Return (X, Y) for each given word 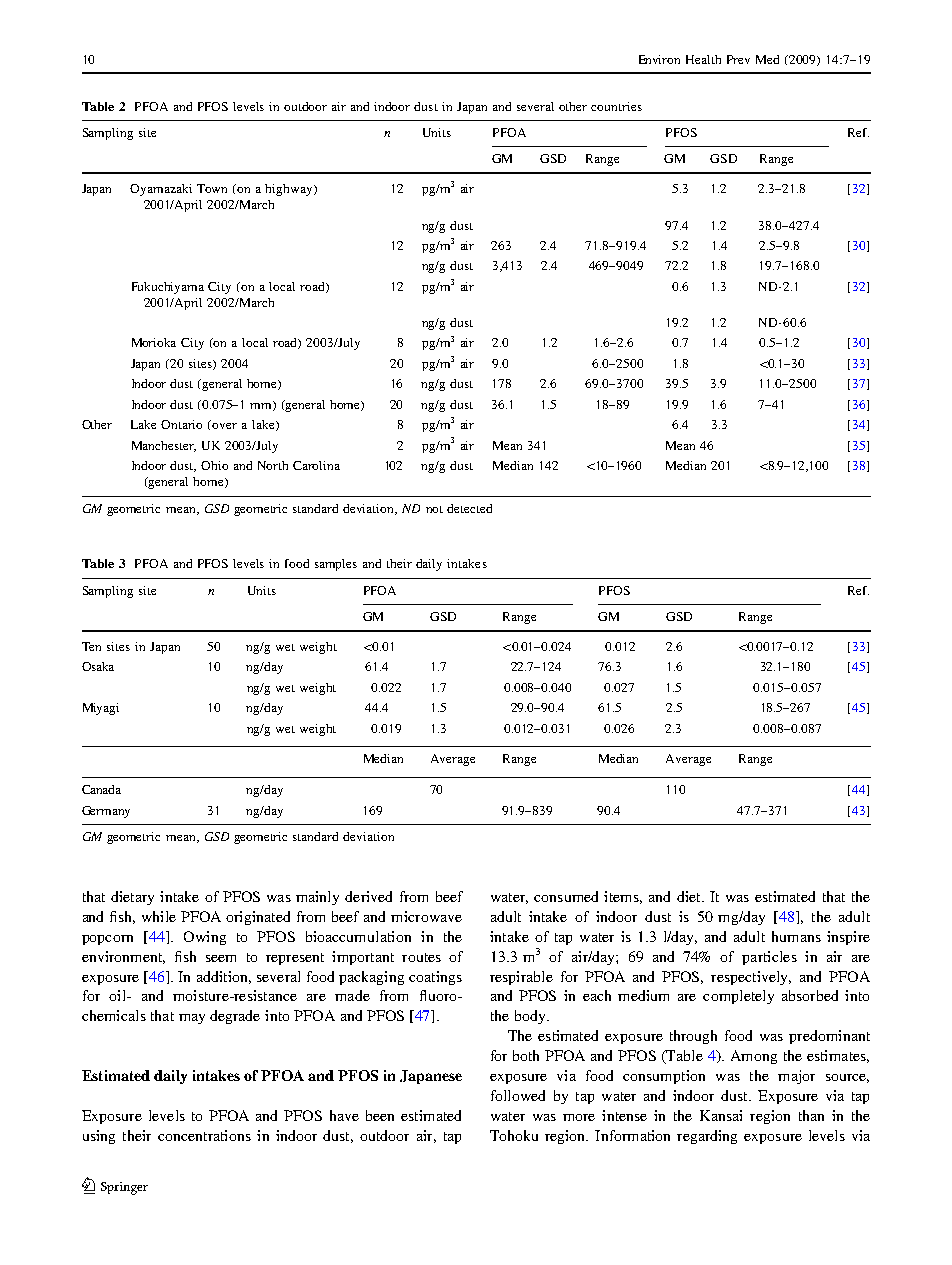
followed (518, 1095)
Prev (738, 59)
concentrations (204, 1135)
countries (616, 106)
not (434, 509)
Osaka (98, 666)
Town (212, 188)
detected (469, 508)
